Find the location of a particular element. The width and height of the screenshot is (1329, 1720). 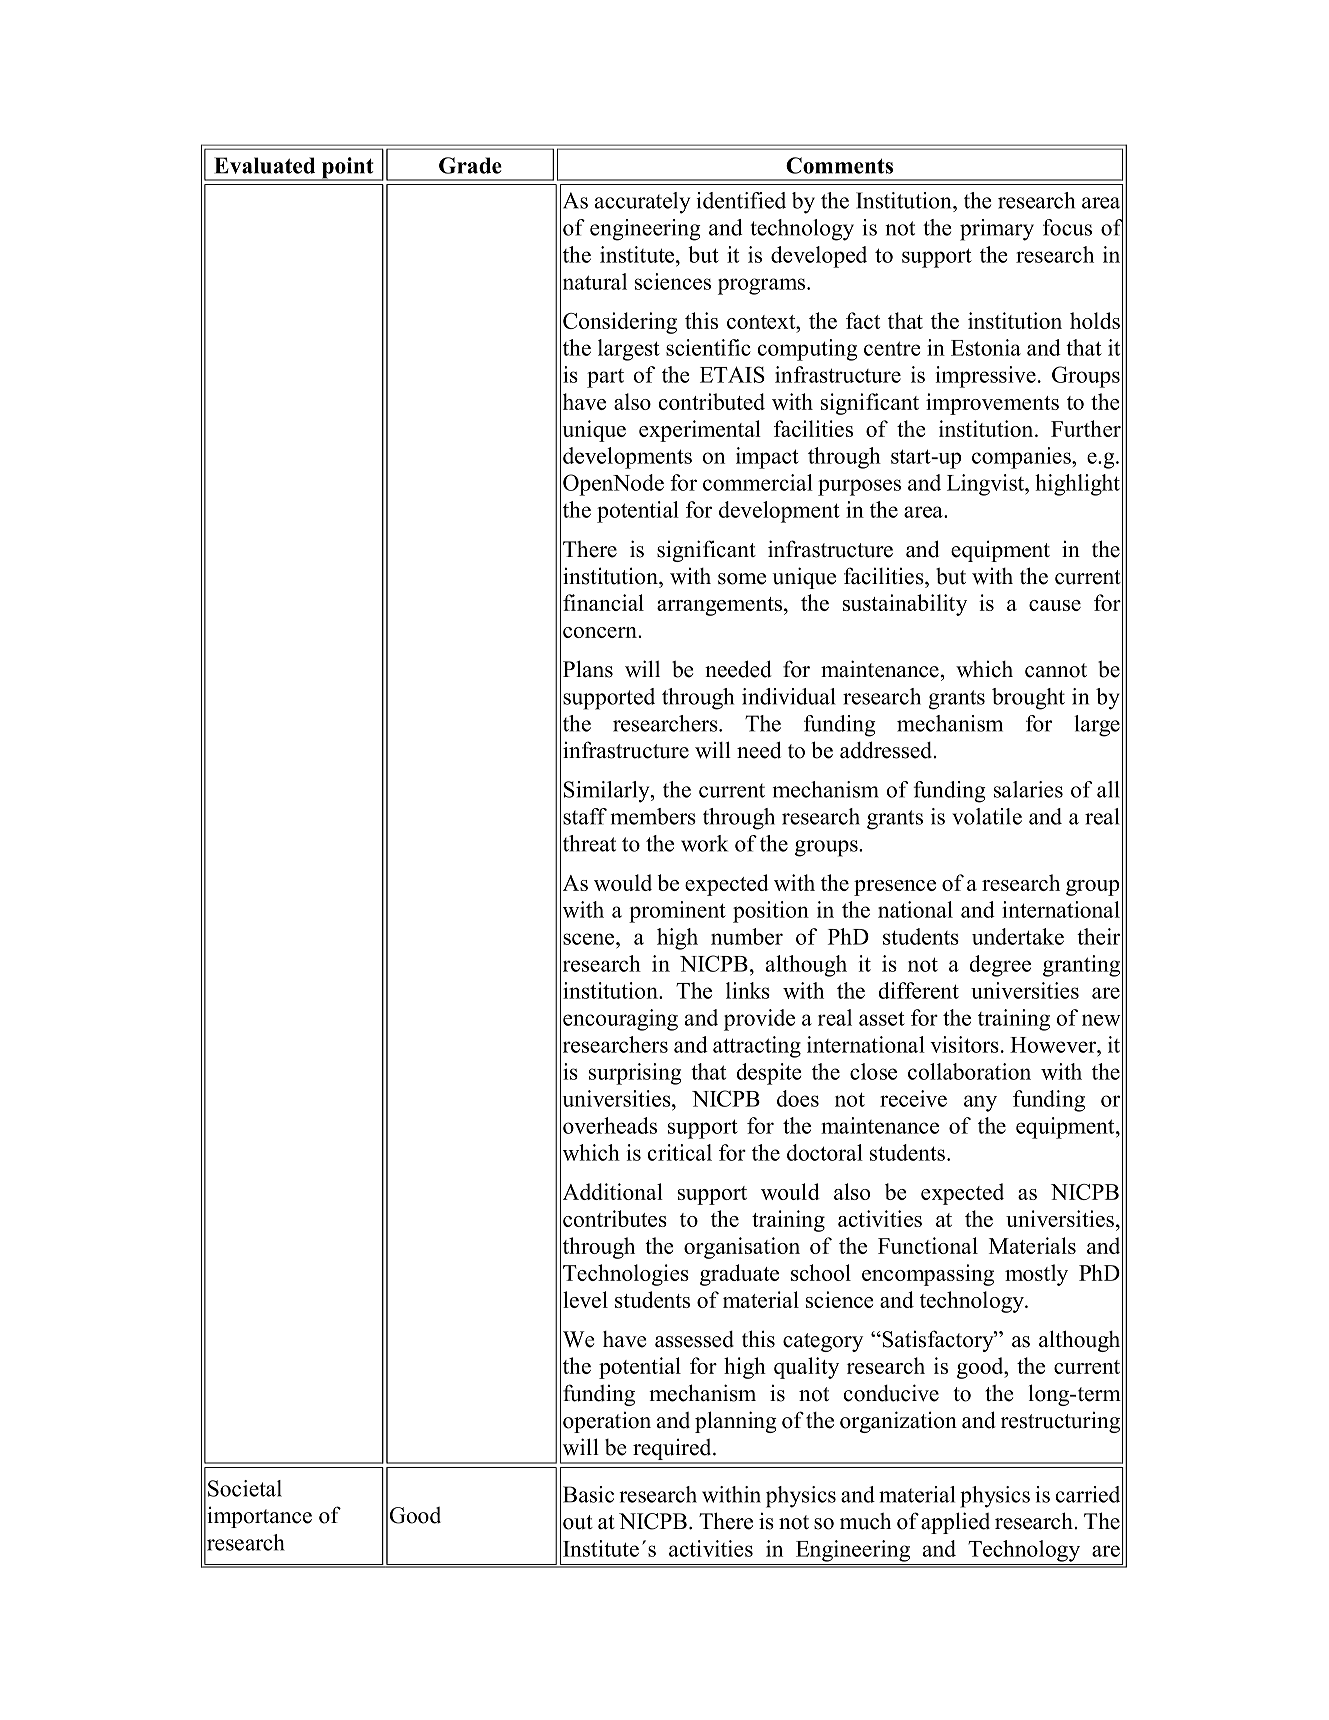

required is located at coordinates (672, 1450).
